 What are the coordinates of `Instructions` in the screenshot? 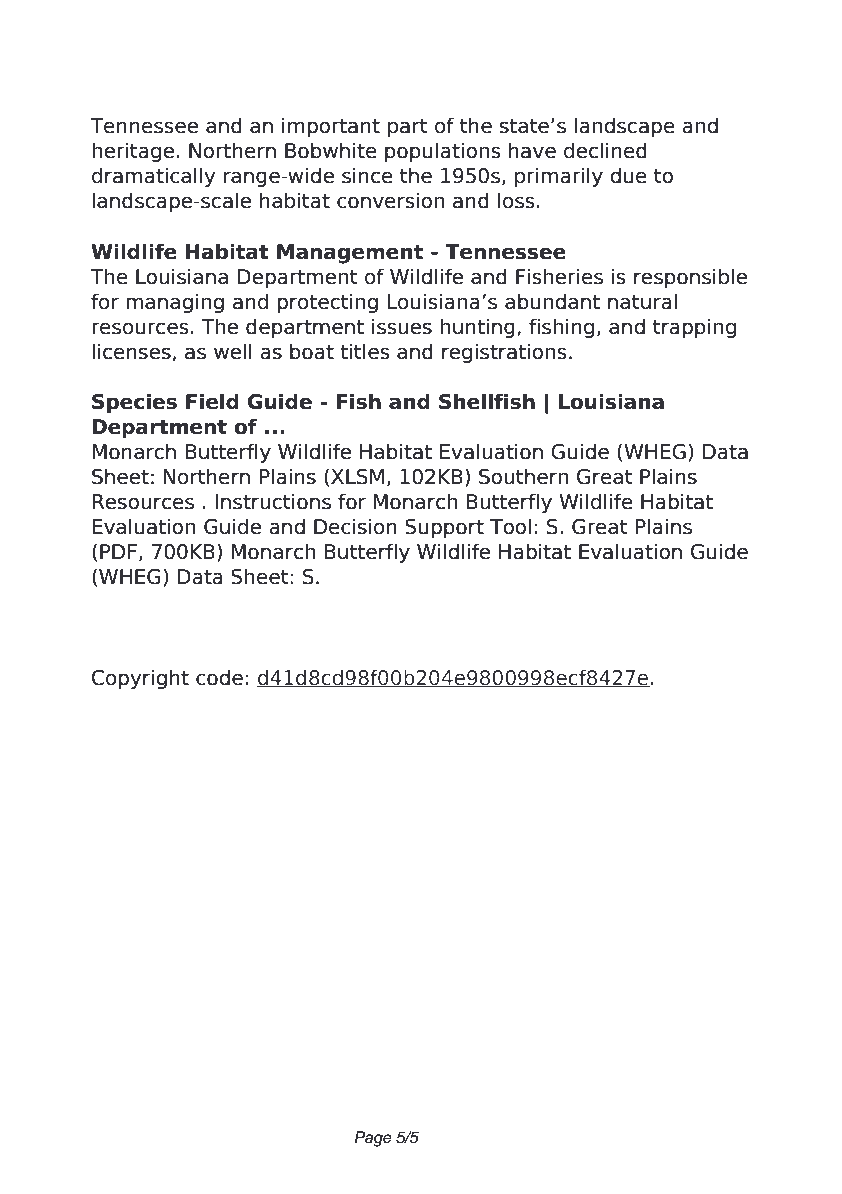 It's located at (273, 501).
